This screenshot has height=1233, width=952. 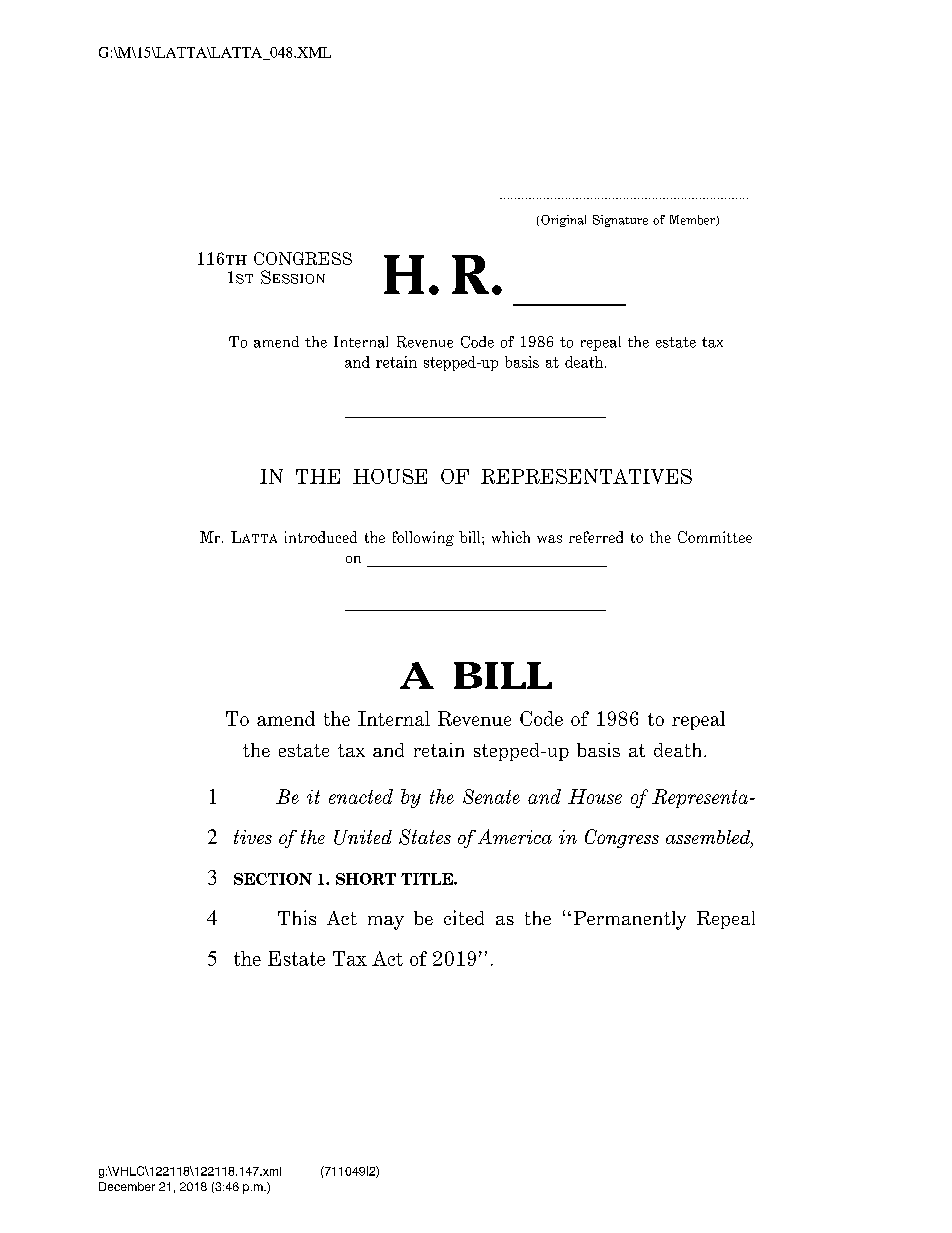 What do you see at coordinates (321, 537) in the screenshot?
I see `introduced` at bounding box center [321, 537].
